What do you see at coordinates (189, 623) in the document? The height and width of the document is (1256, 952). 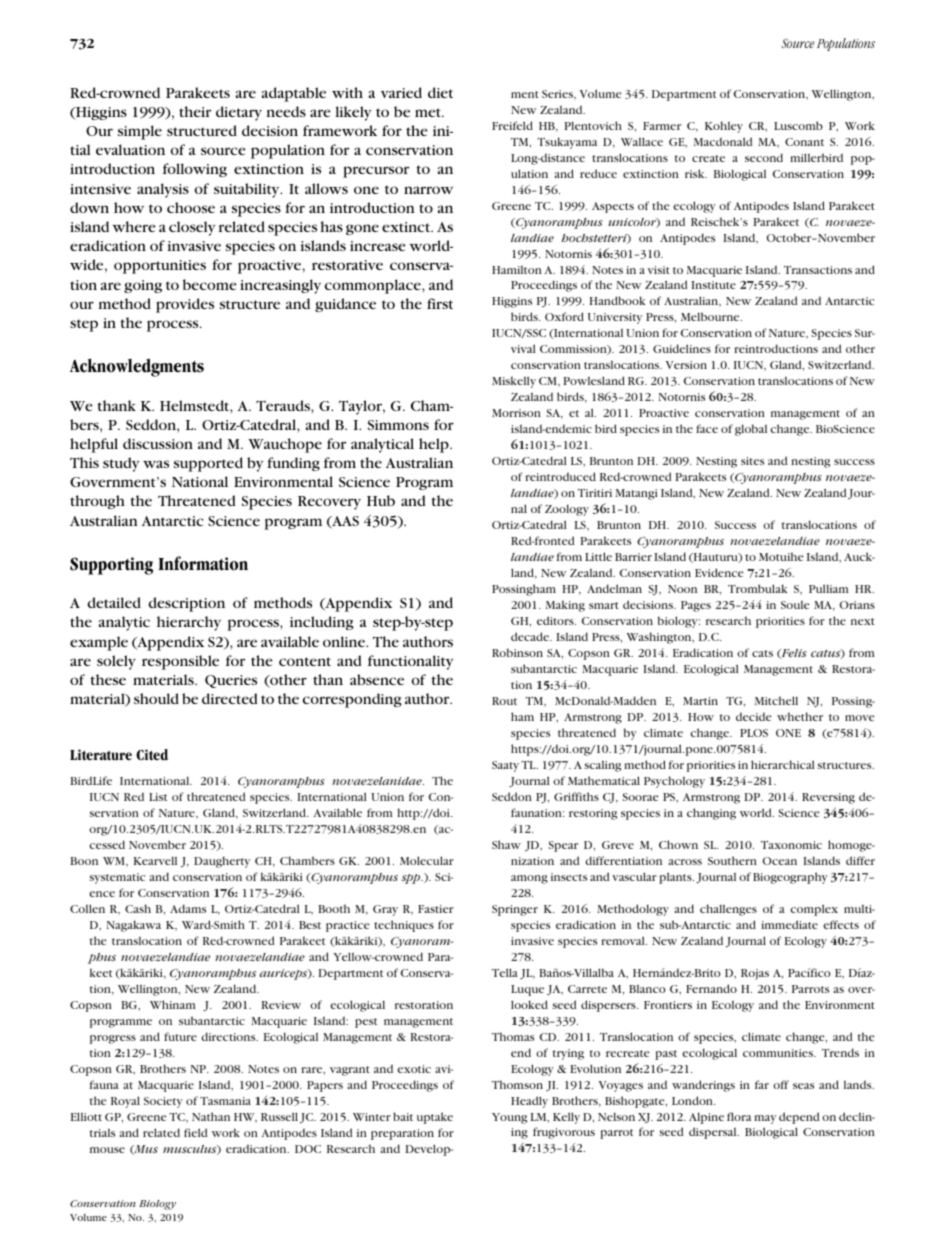 I see `hierarchy` at bounding box center [189, 623].
